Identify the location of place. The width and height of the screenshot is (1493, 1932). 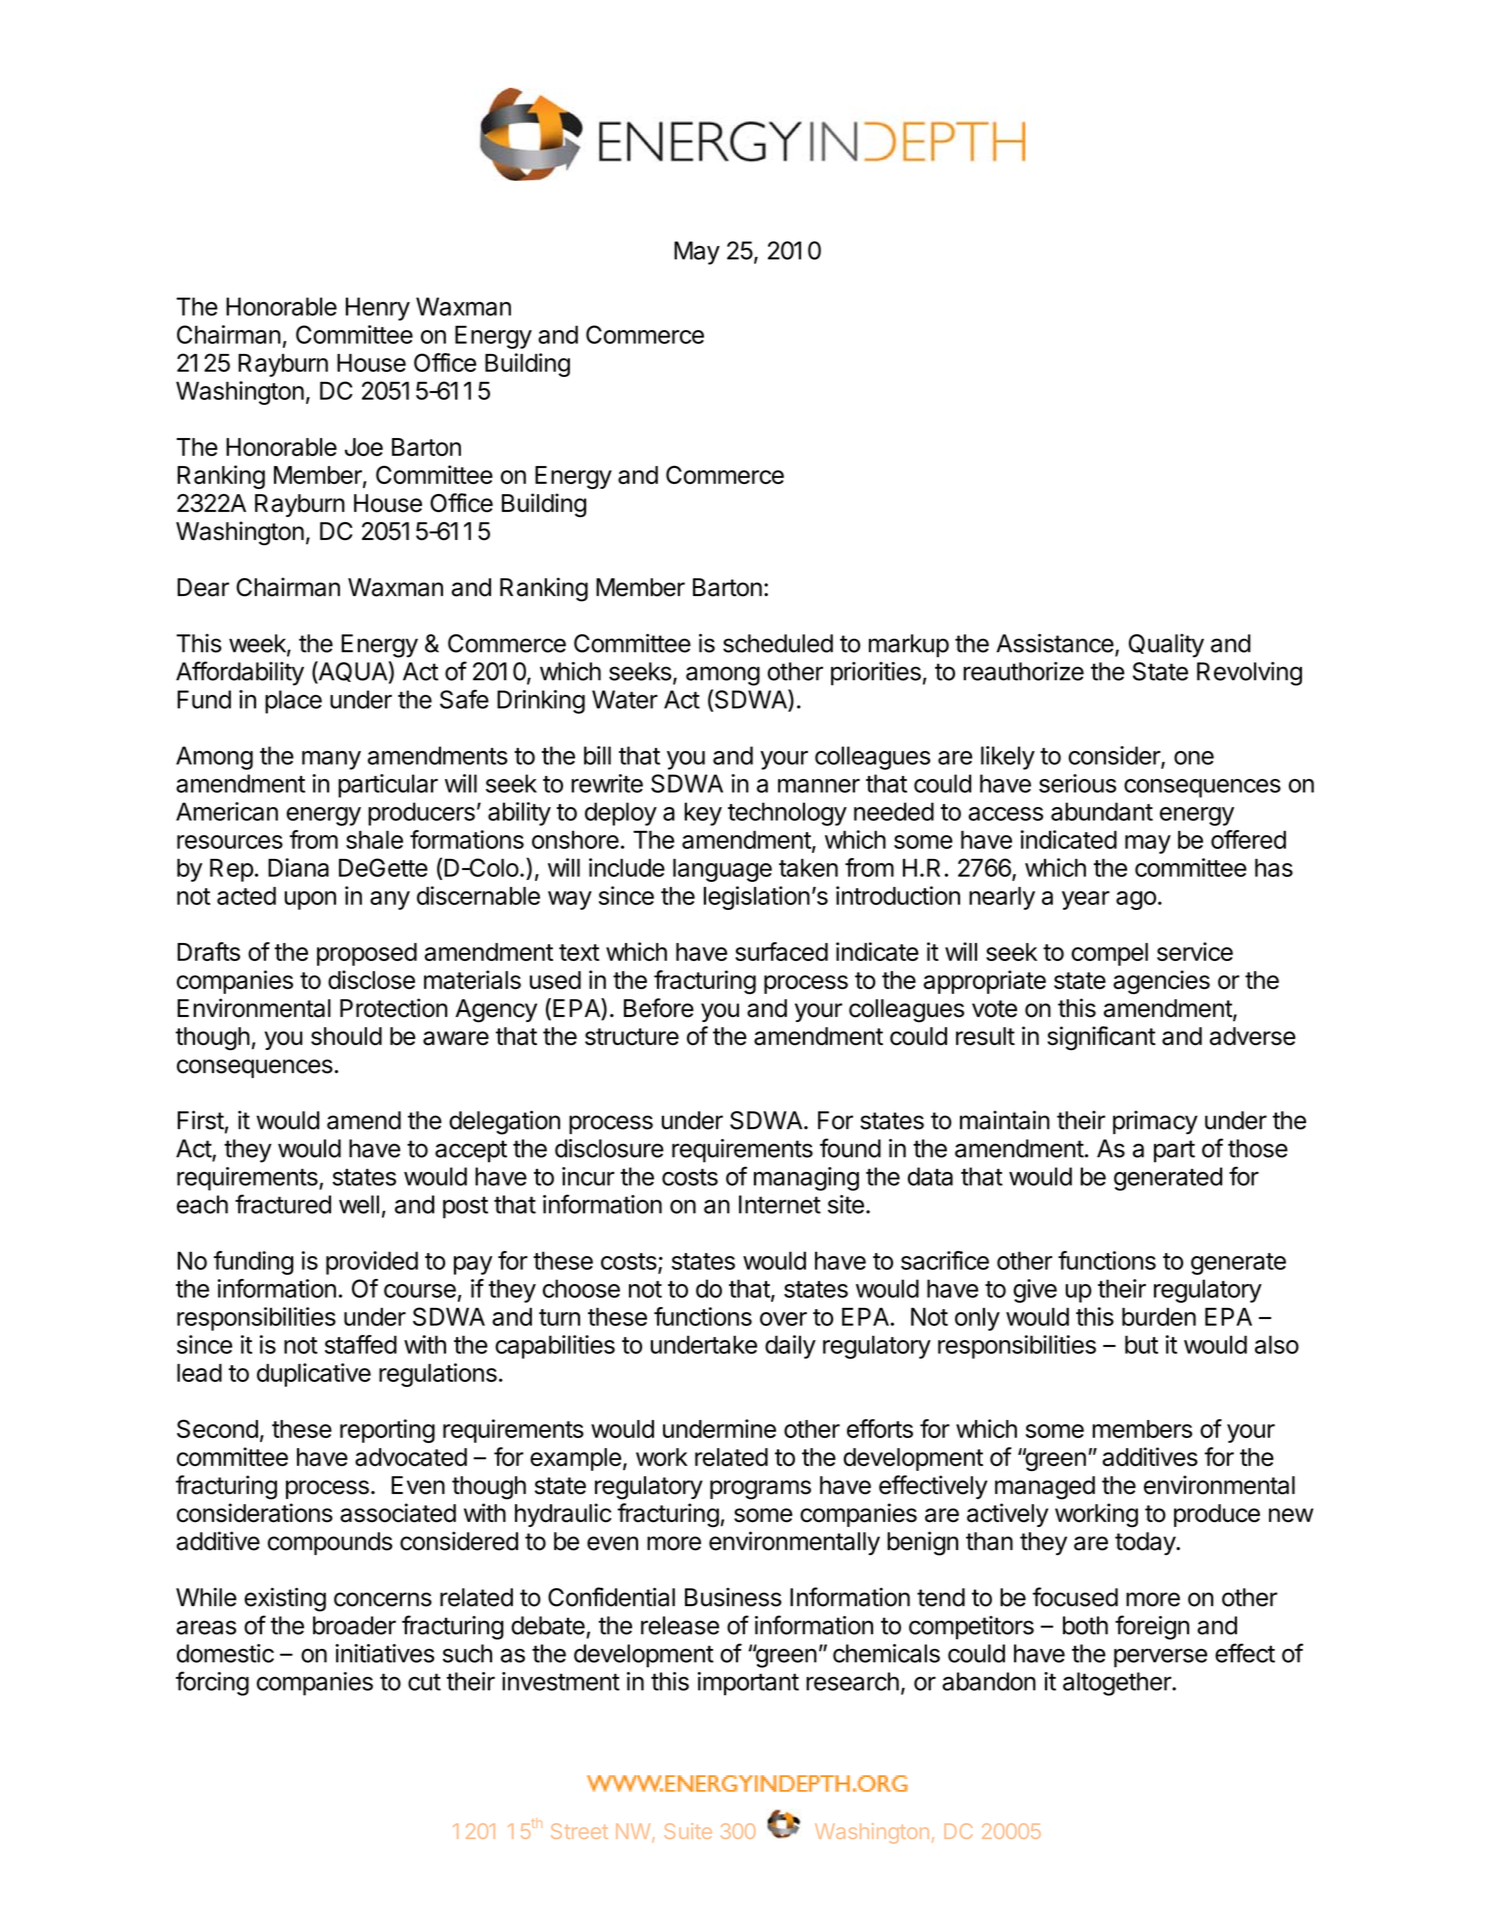
(293, 702).
